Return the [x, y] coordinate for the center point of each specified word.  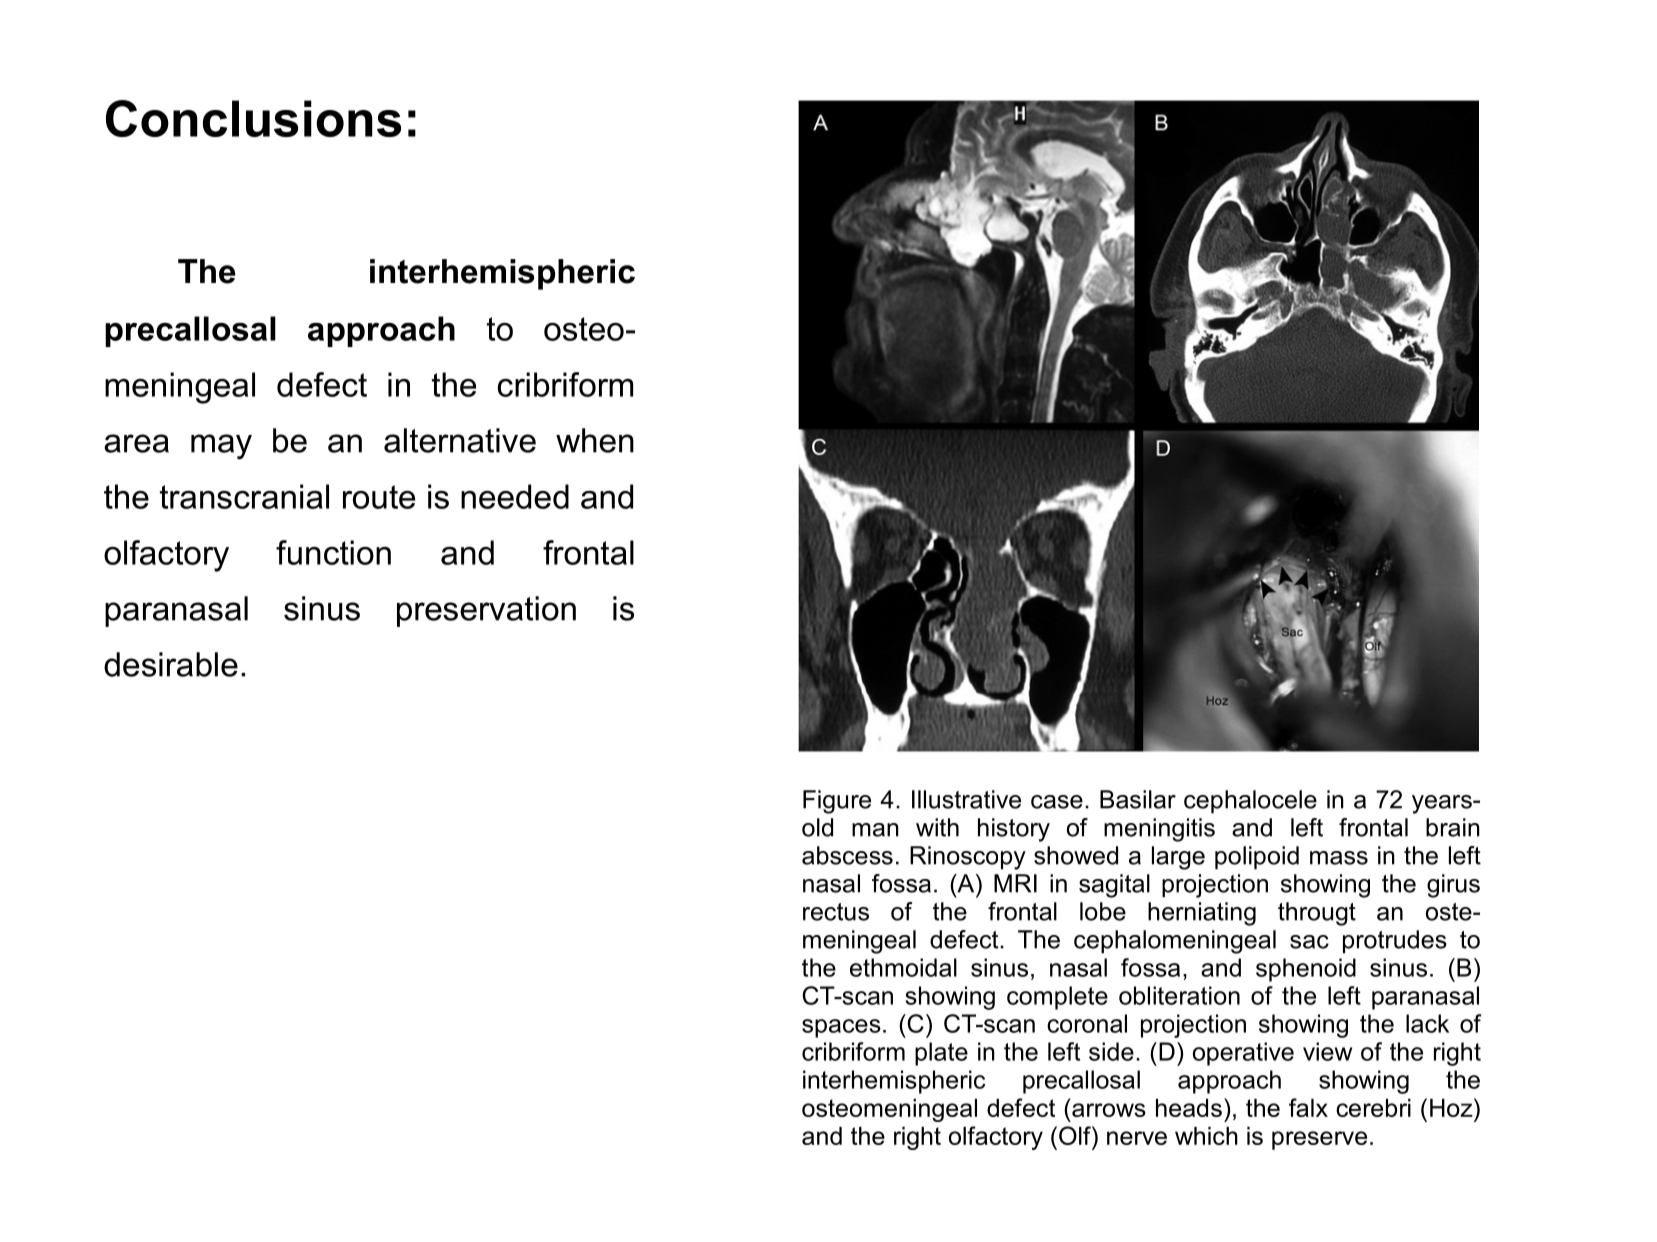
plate [941, 1054]
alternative [460, 440]
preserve [1319, 1140]
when [595, 440]
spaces [841, 1028]
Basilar [1138, 799]
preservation [486, 611]
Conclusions [253, 118]
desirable [171, 664]
